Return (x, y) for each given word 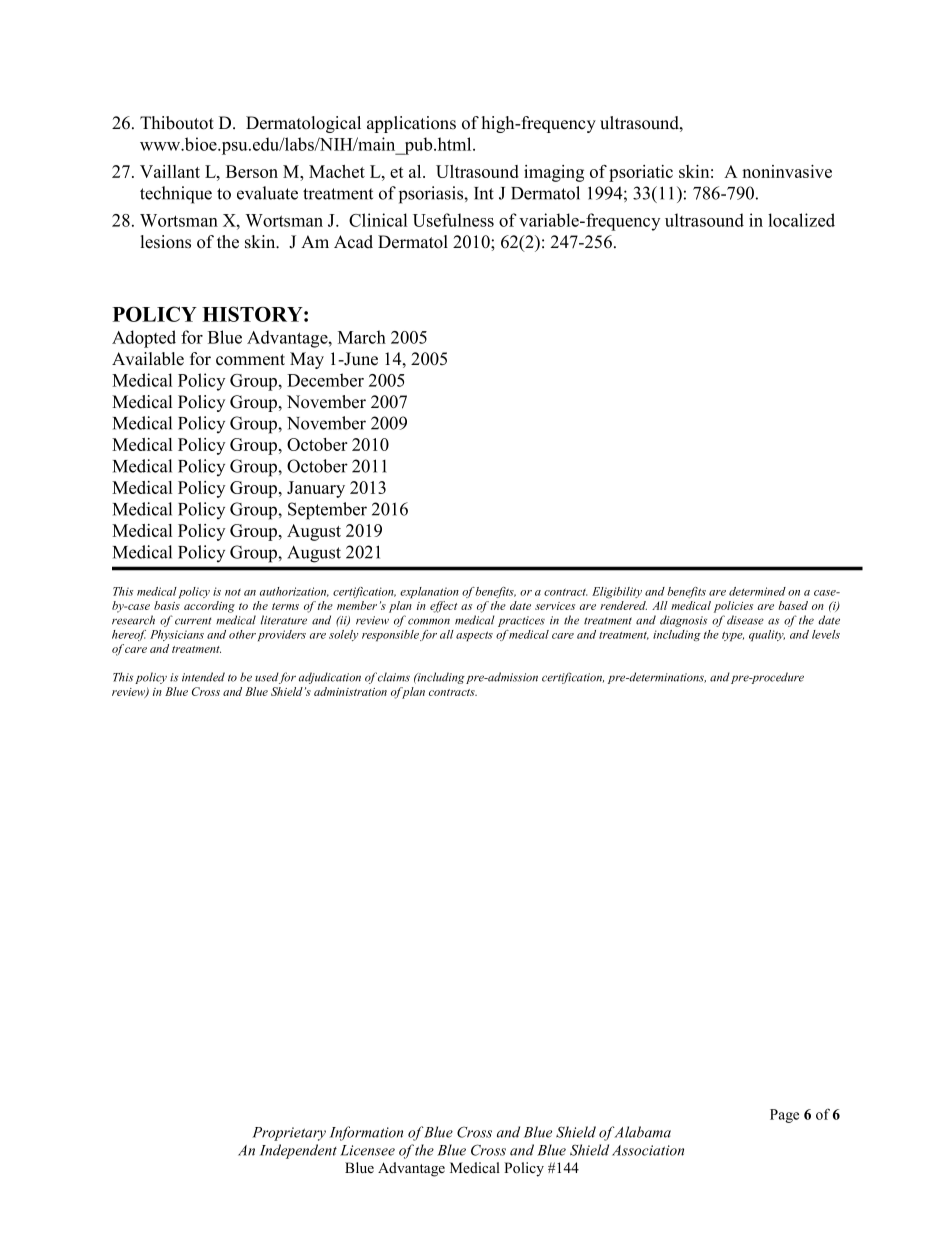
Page (784, 1116)
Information (366, 1133)
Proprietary (289, 1134)
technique (176, 195)
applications (411, 124)
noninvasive (787, 171)
